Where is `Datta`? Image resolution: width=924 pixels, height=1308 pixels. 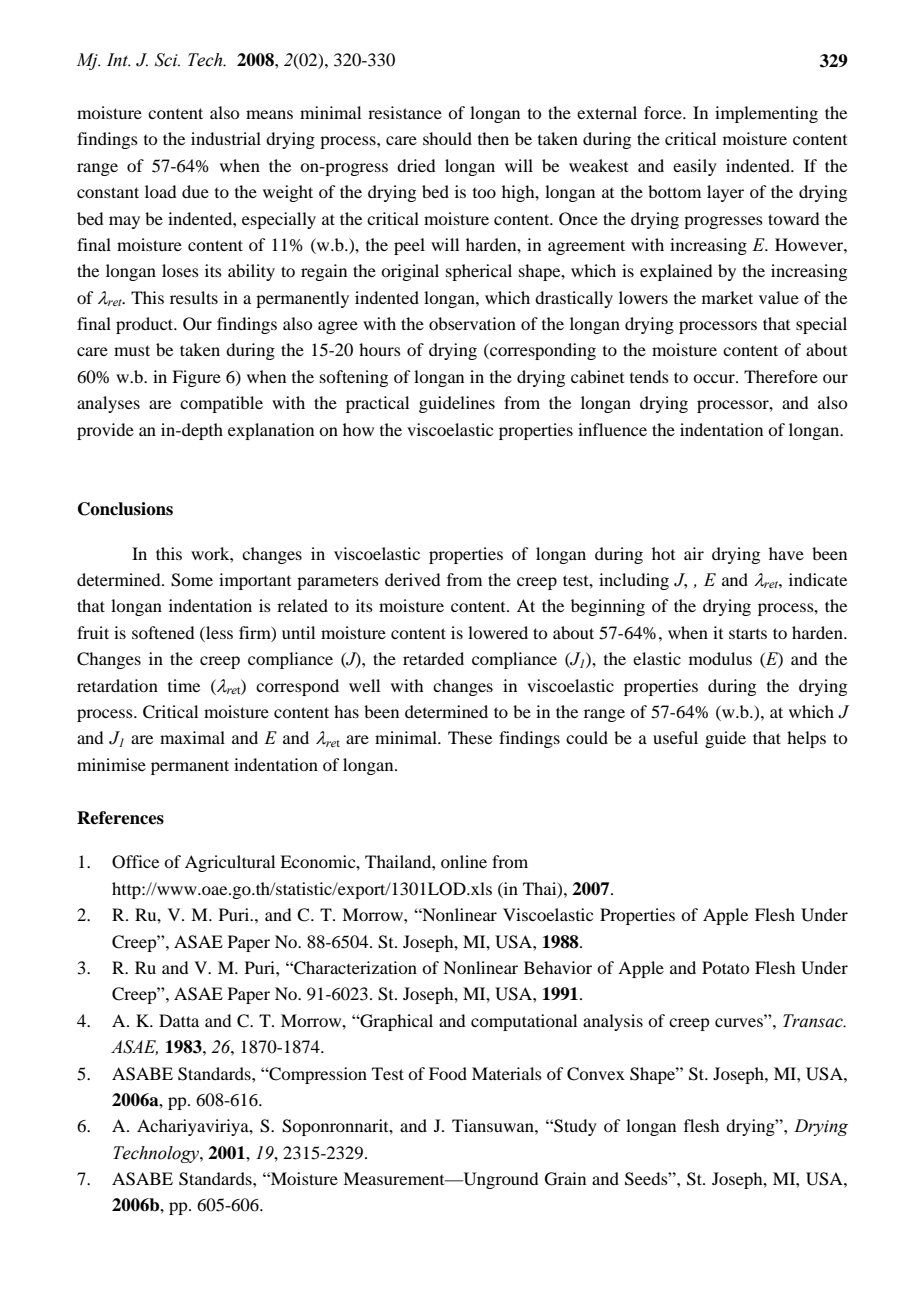
Datta is located at coordinates (179, 1020).
